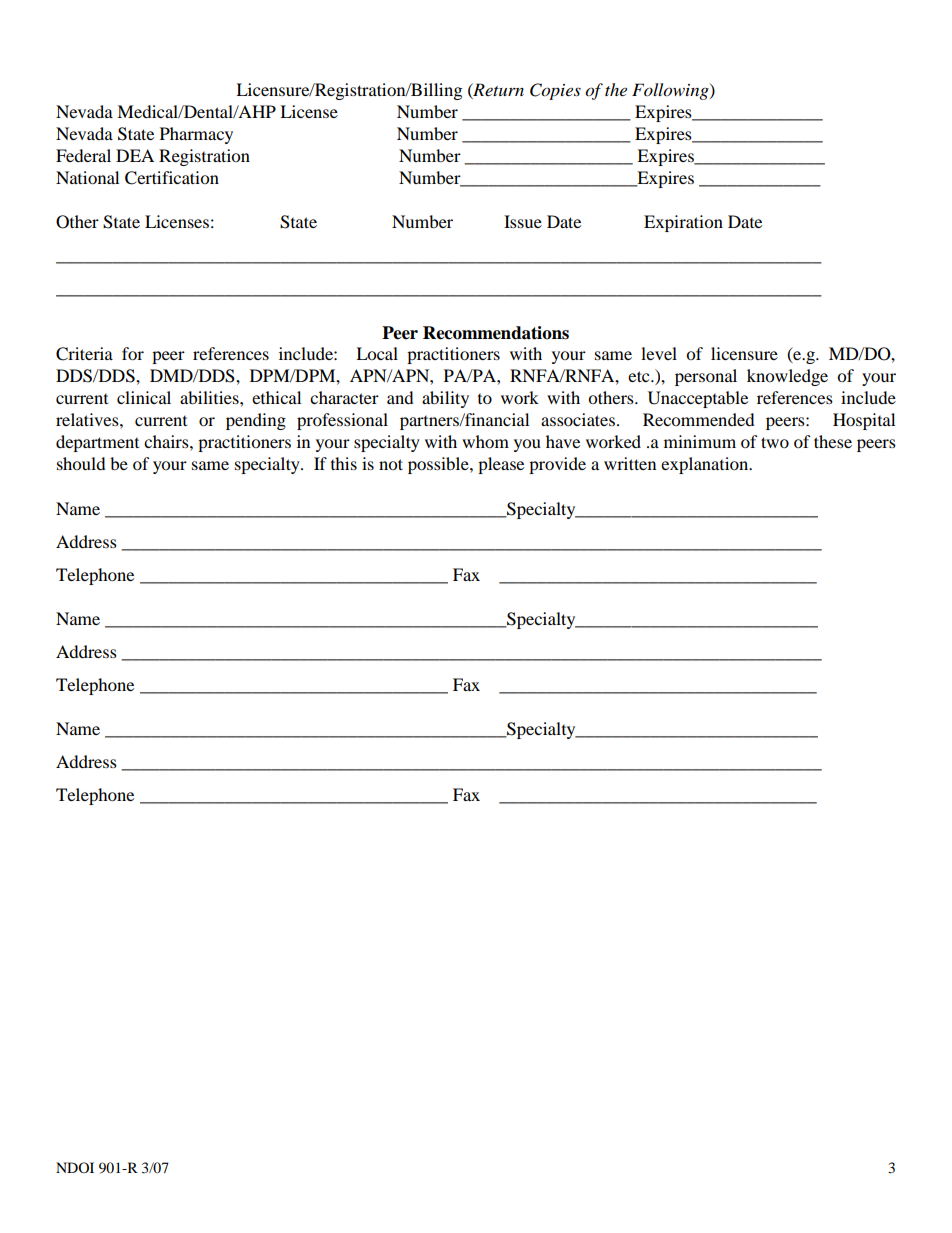  What do you see at coordinates (683, 223) in the document?
I see `Expiration` at bounding box center [683, 223].
